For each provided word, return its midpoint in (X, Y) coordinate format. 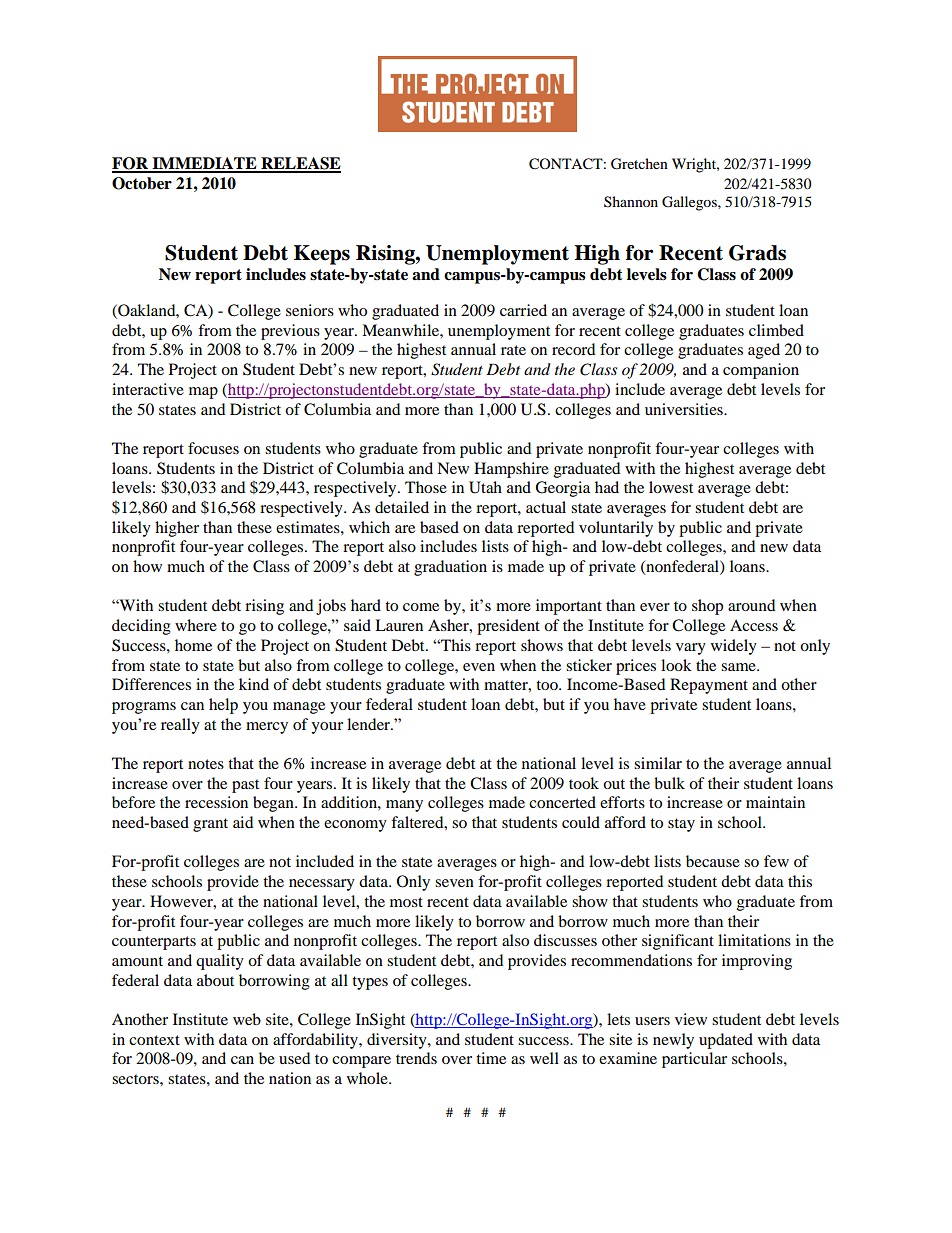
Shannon (631, 202)
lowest (671, 487)
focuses (213, 448)
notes (206, 764)
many (404, 806)
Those (426, 487)
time (491, 1058)
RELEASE (300, 164)
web (247, 1019)
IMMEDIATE (204, 164)
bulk (669, 783)
